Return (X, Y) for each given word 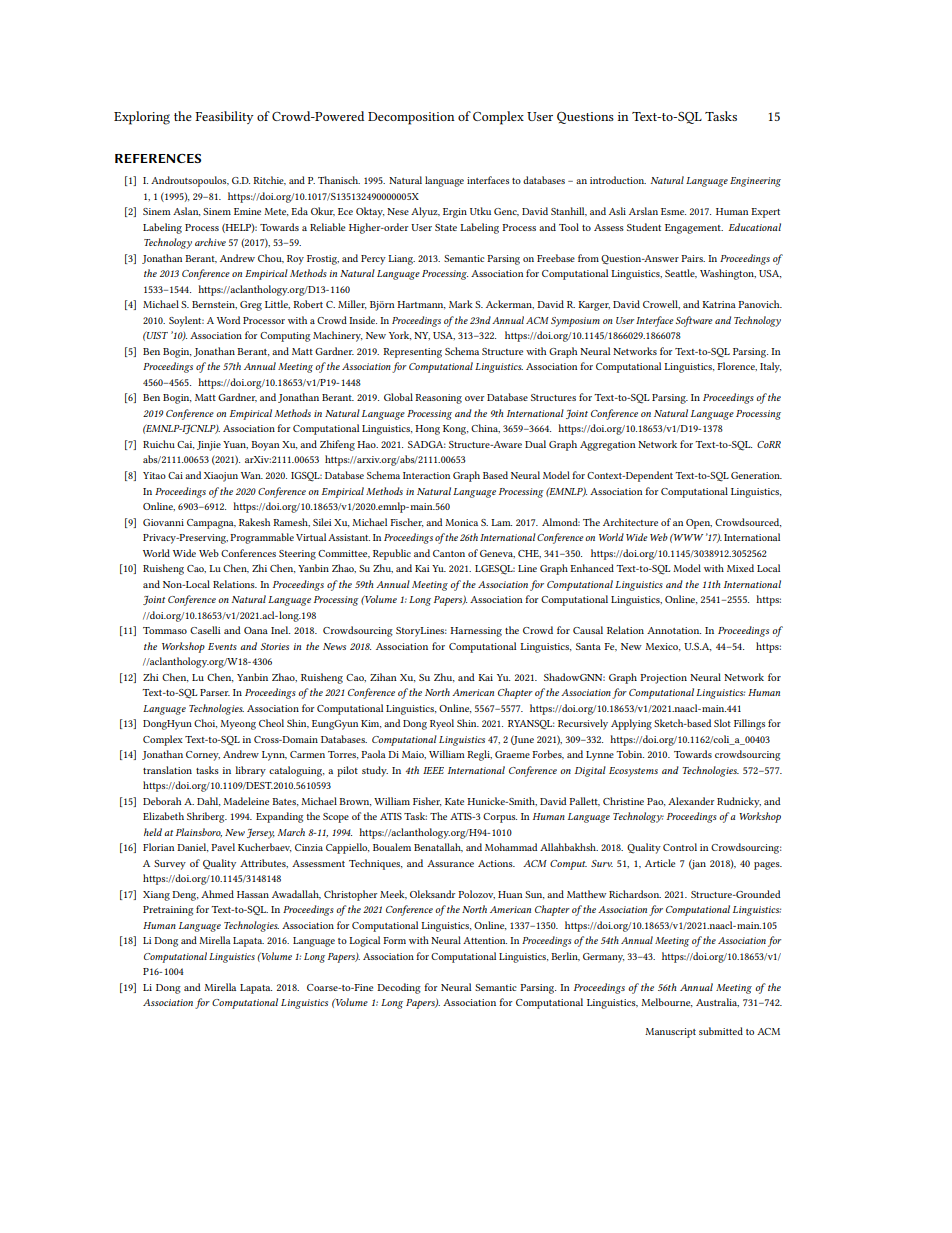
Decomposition (411, 118)
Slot (722, 723)
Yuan (235, 445)
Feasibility (224, 117)
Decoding (399, 988)
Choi (205, 723)
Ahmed (217, 894)
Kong (455, 430)
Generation (756, 475)
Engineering (755, 182)
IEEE (433, 770)
